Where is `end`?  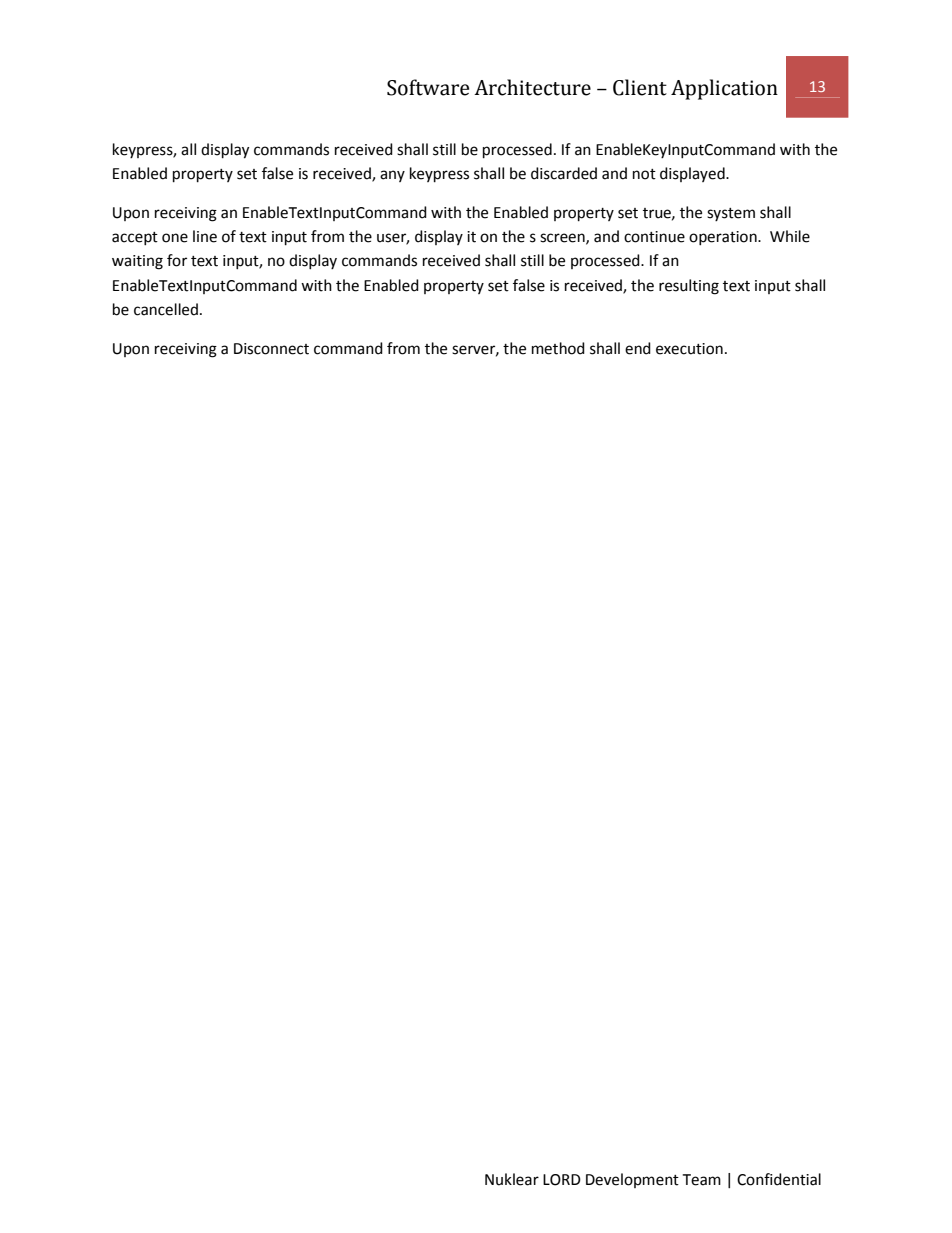 end is located at coordinates (638, 348).
